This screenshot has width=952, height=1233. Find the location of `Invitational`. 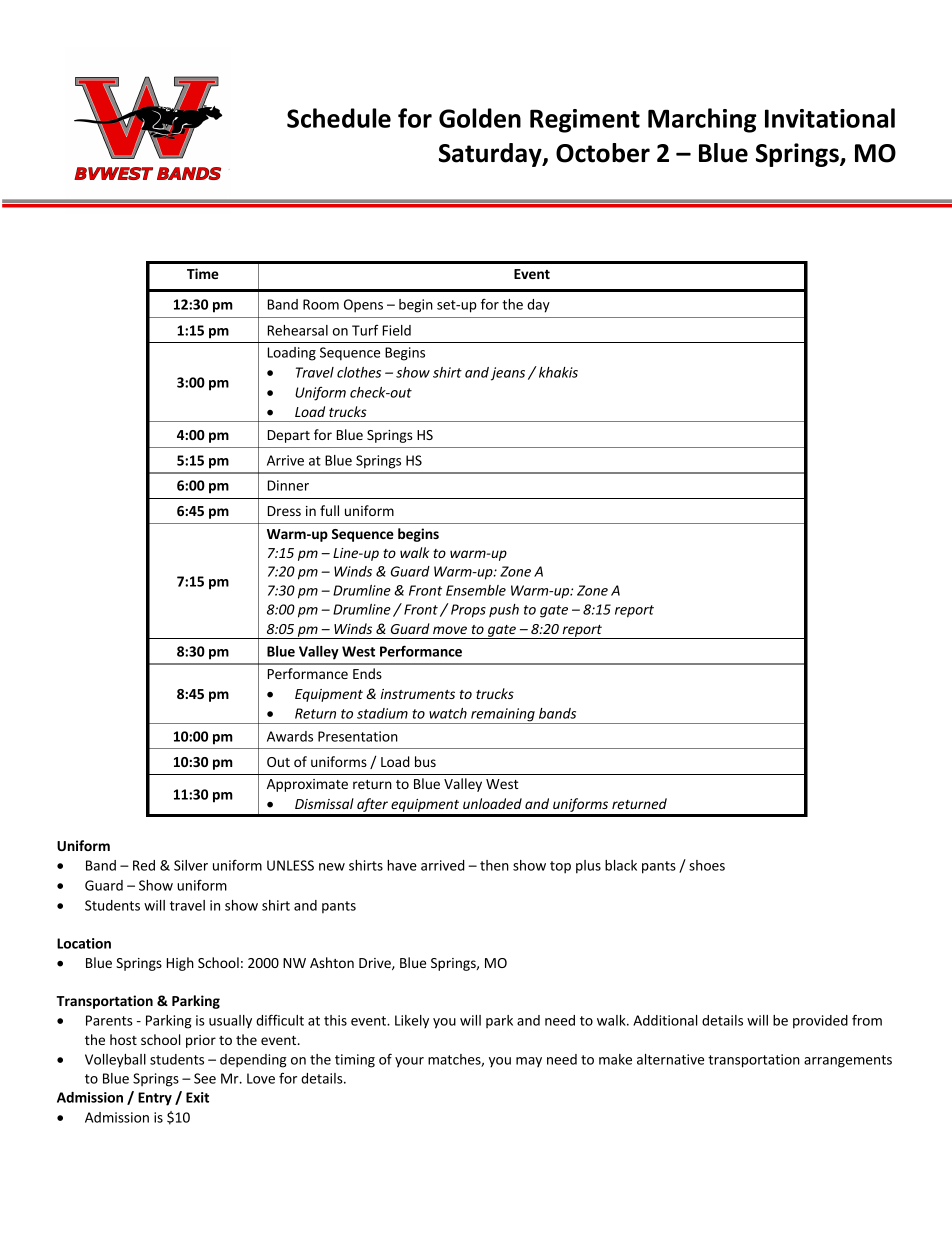

Invitational is located at coordinates (830, 118).
